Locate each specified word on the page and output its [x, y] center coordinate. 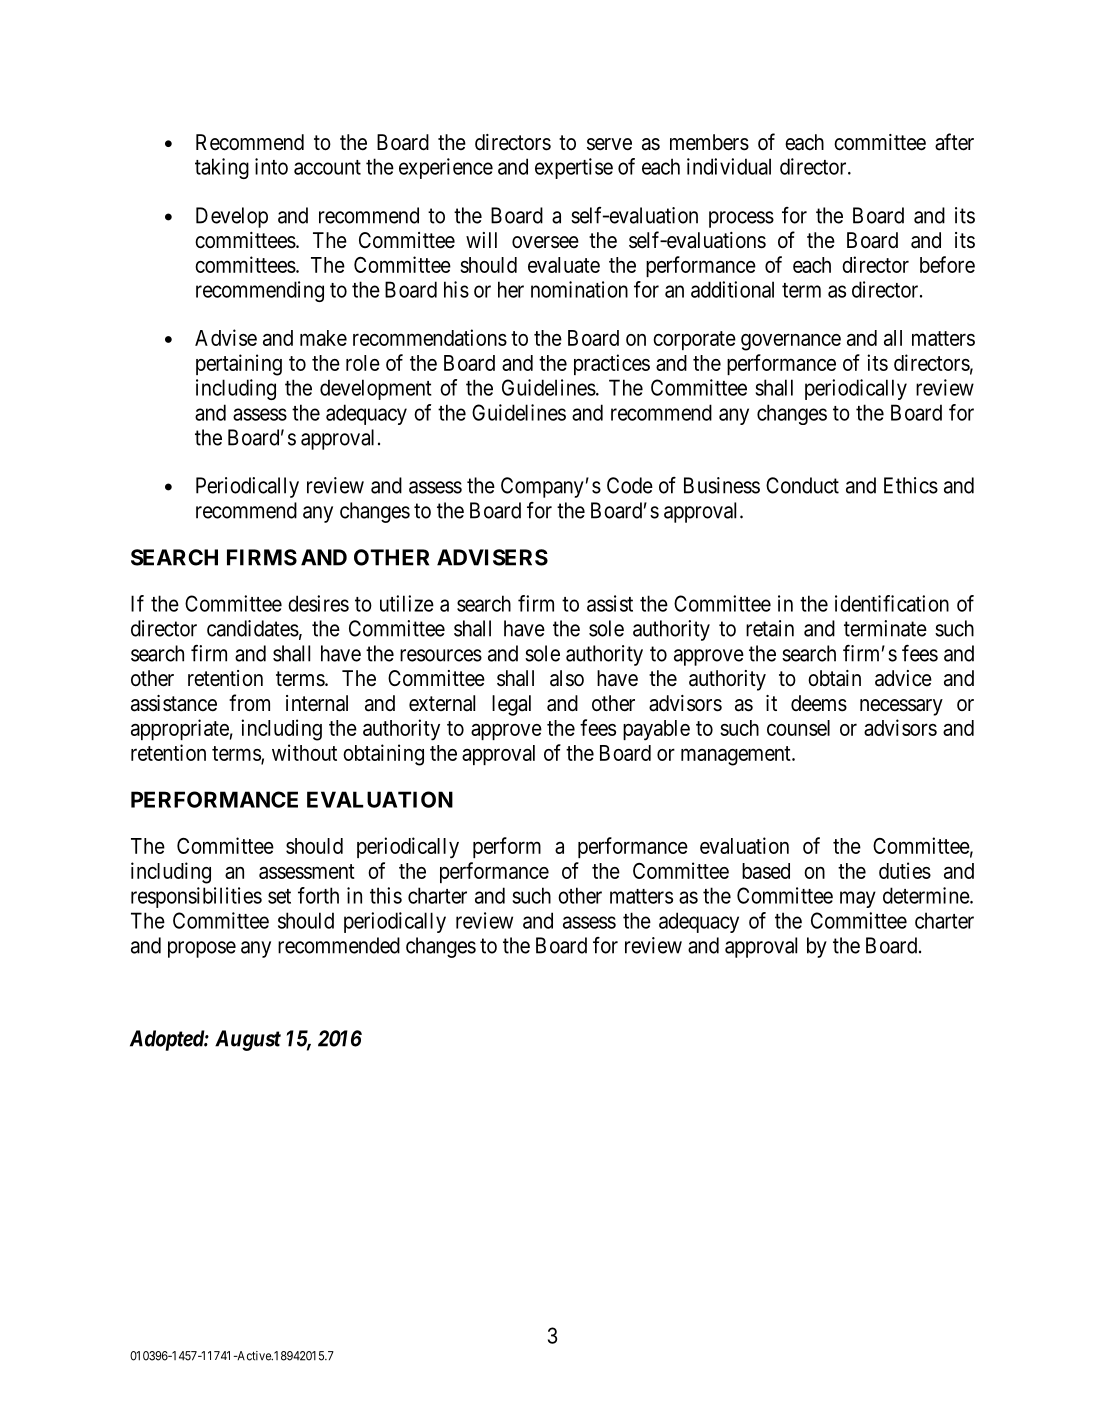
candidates [253, 628]
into [271, 166]
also [567, 678]
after [954, 142]
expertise [574, 168]
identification [892, 603]
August [248, 1040]
